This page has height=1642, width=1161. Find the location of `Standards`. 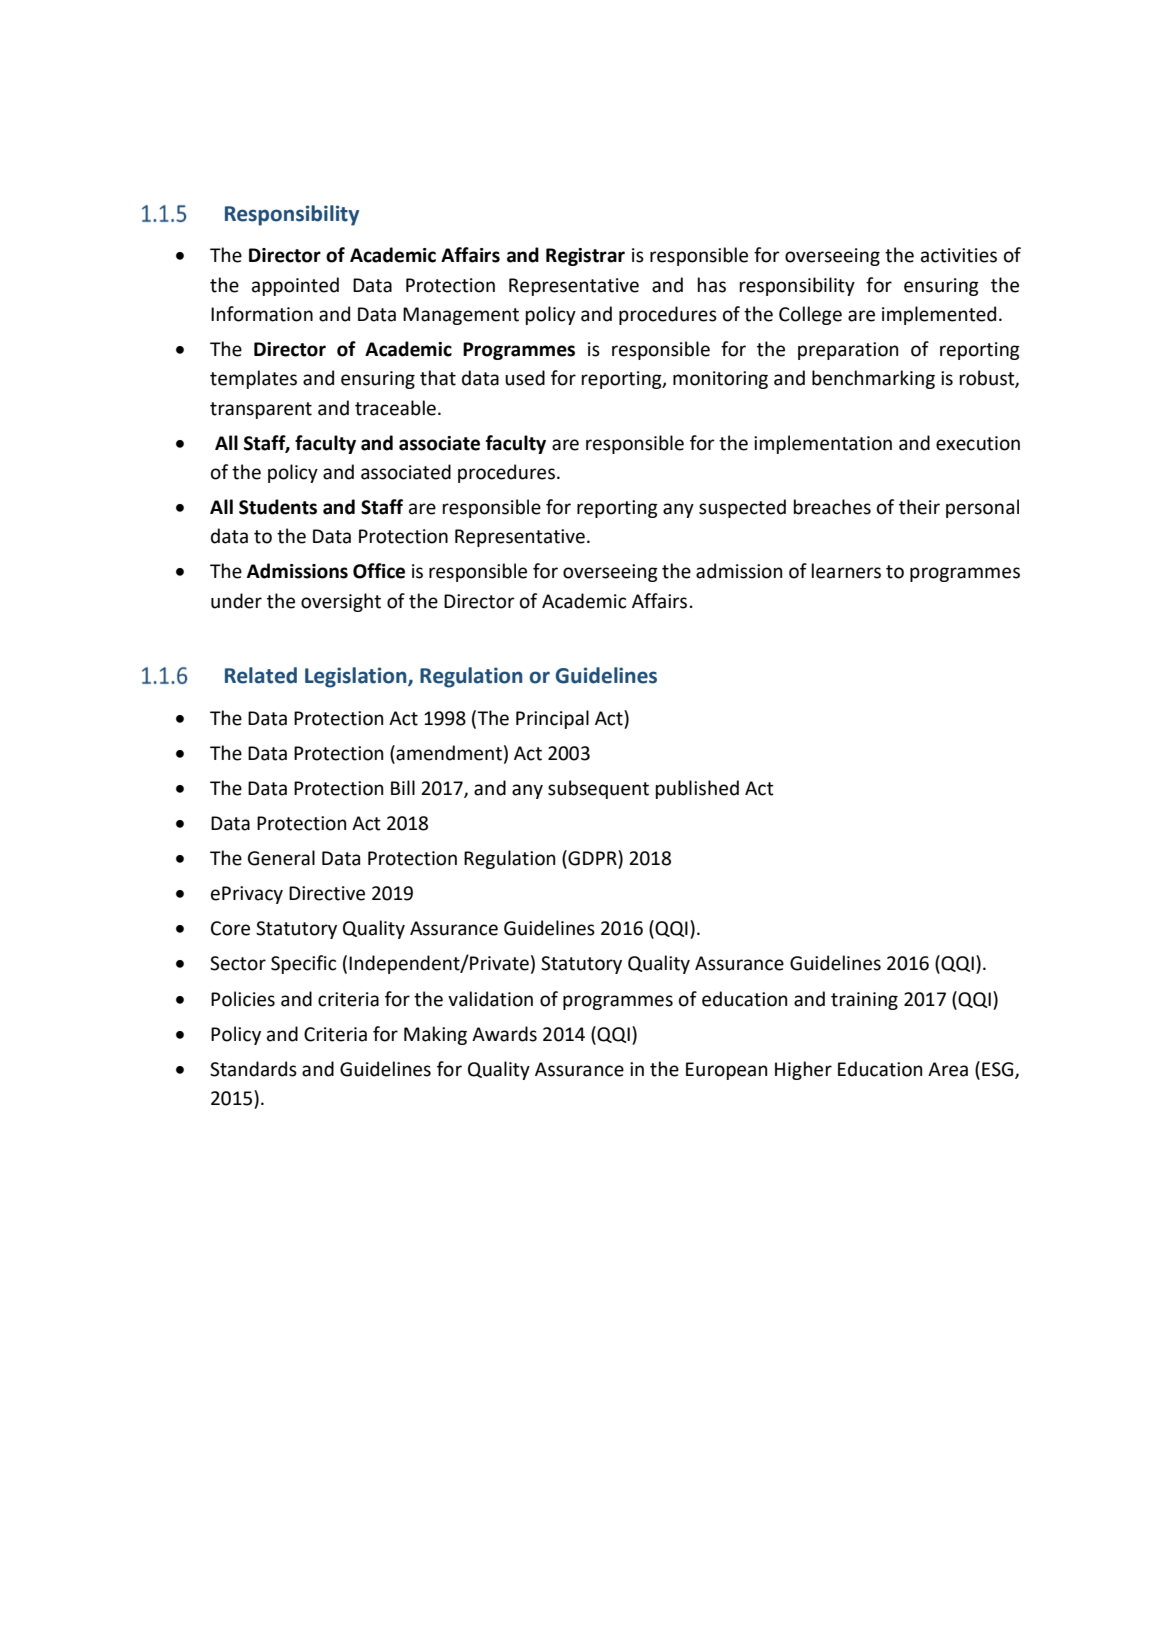

Standards is located at coordinates (253, 1069).
